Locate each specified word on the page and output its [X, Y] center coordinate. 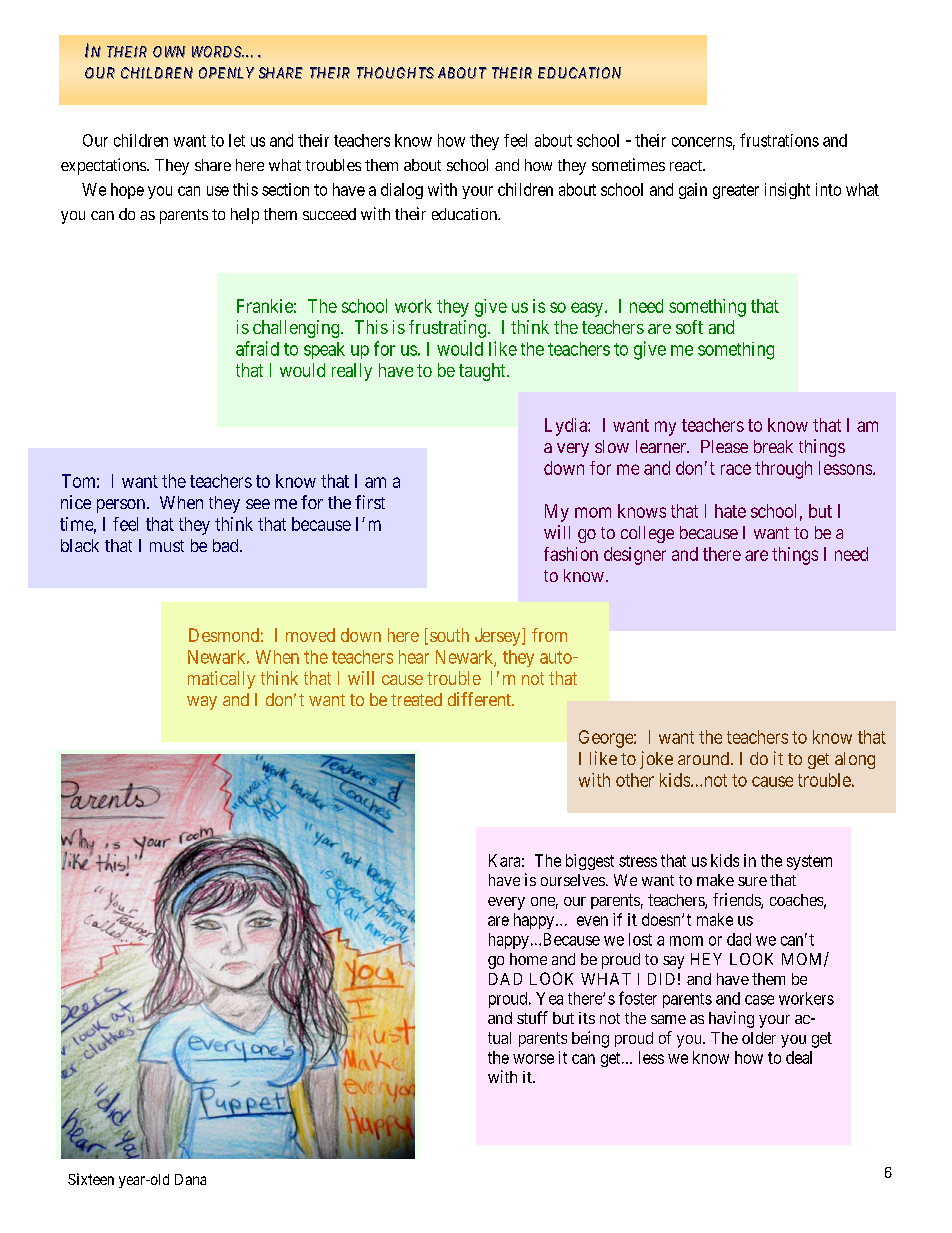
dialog [402, 191]
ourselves [573, 880]
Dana [190, 1179]
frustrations [779, 140]
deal [799, 1057]
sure [752, 881]
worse [533, 1059]
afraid [257, 348]
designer [635, 556]
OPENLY [227, 73]
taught [483, 372]
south [449, 635]
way [202, 703]
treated [416, 699]
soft [689, 327]
